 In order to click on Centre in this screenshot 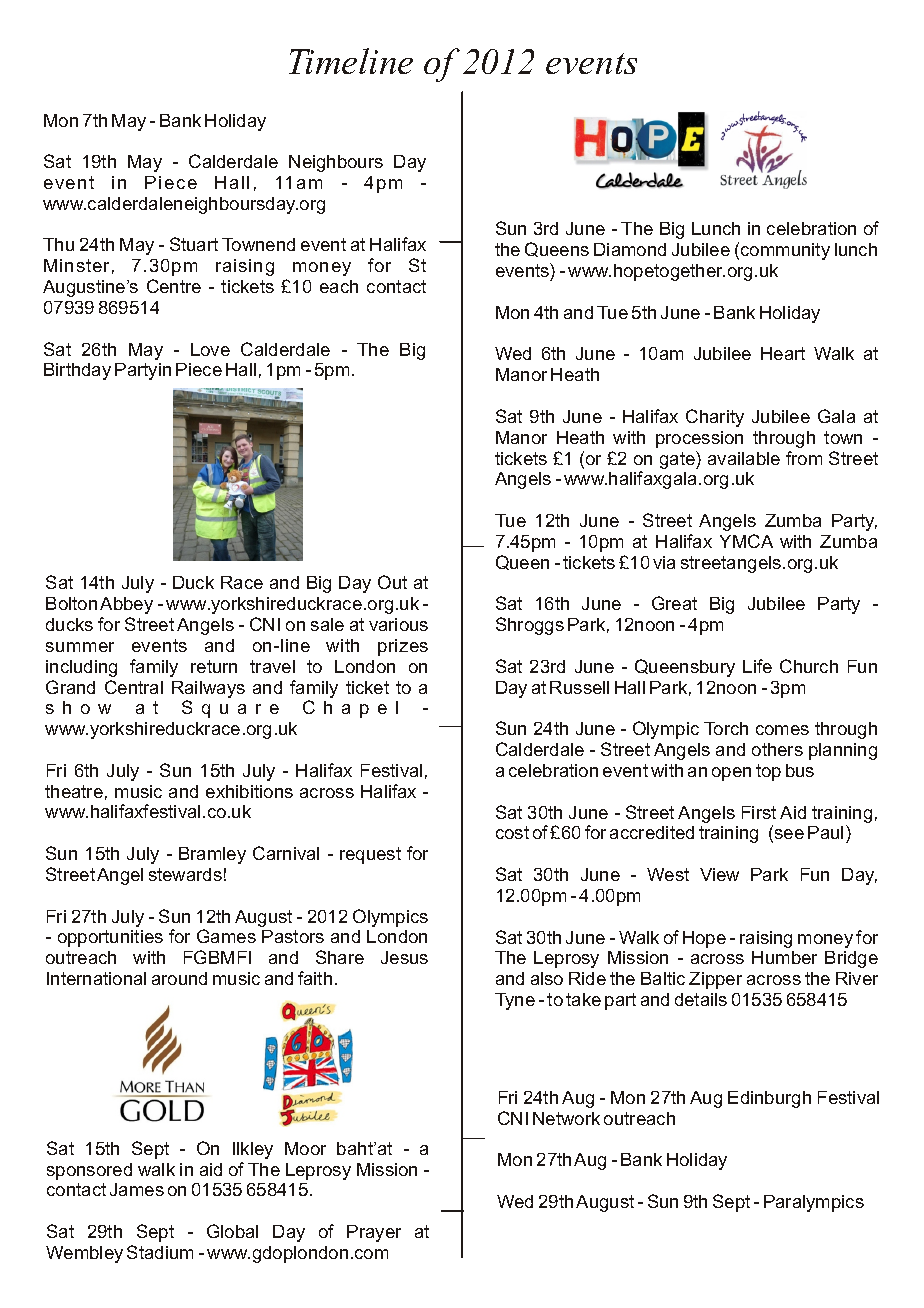, I will do `click(174, 286)`.
